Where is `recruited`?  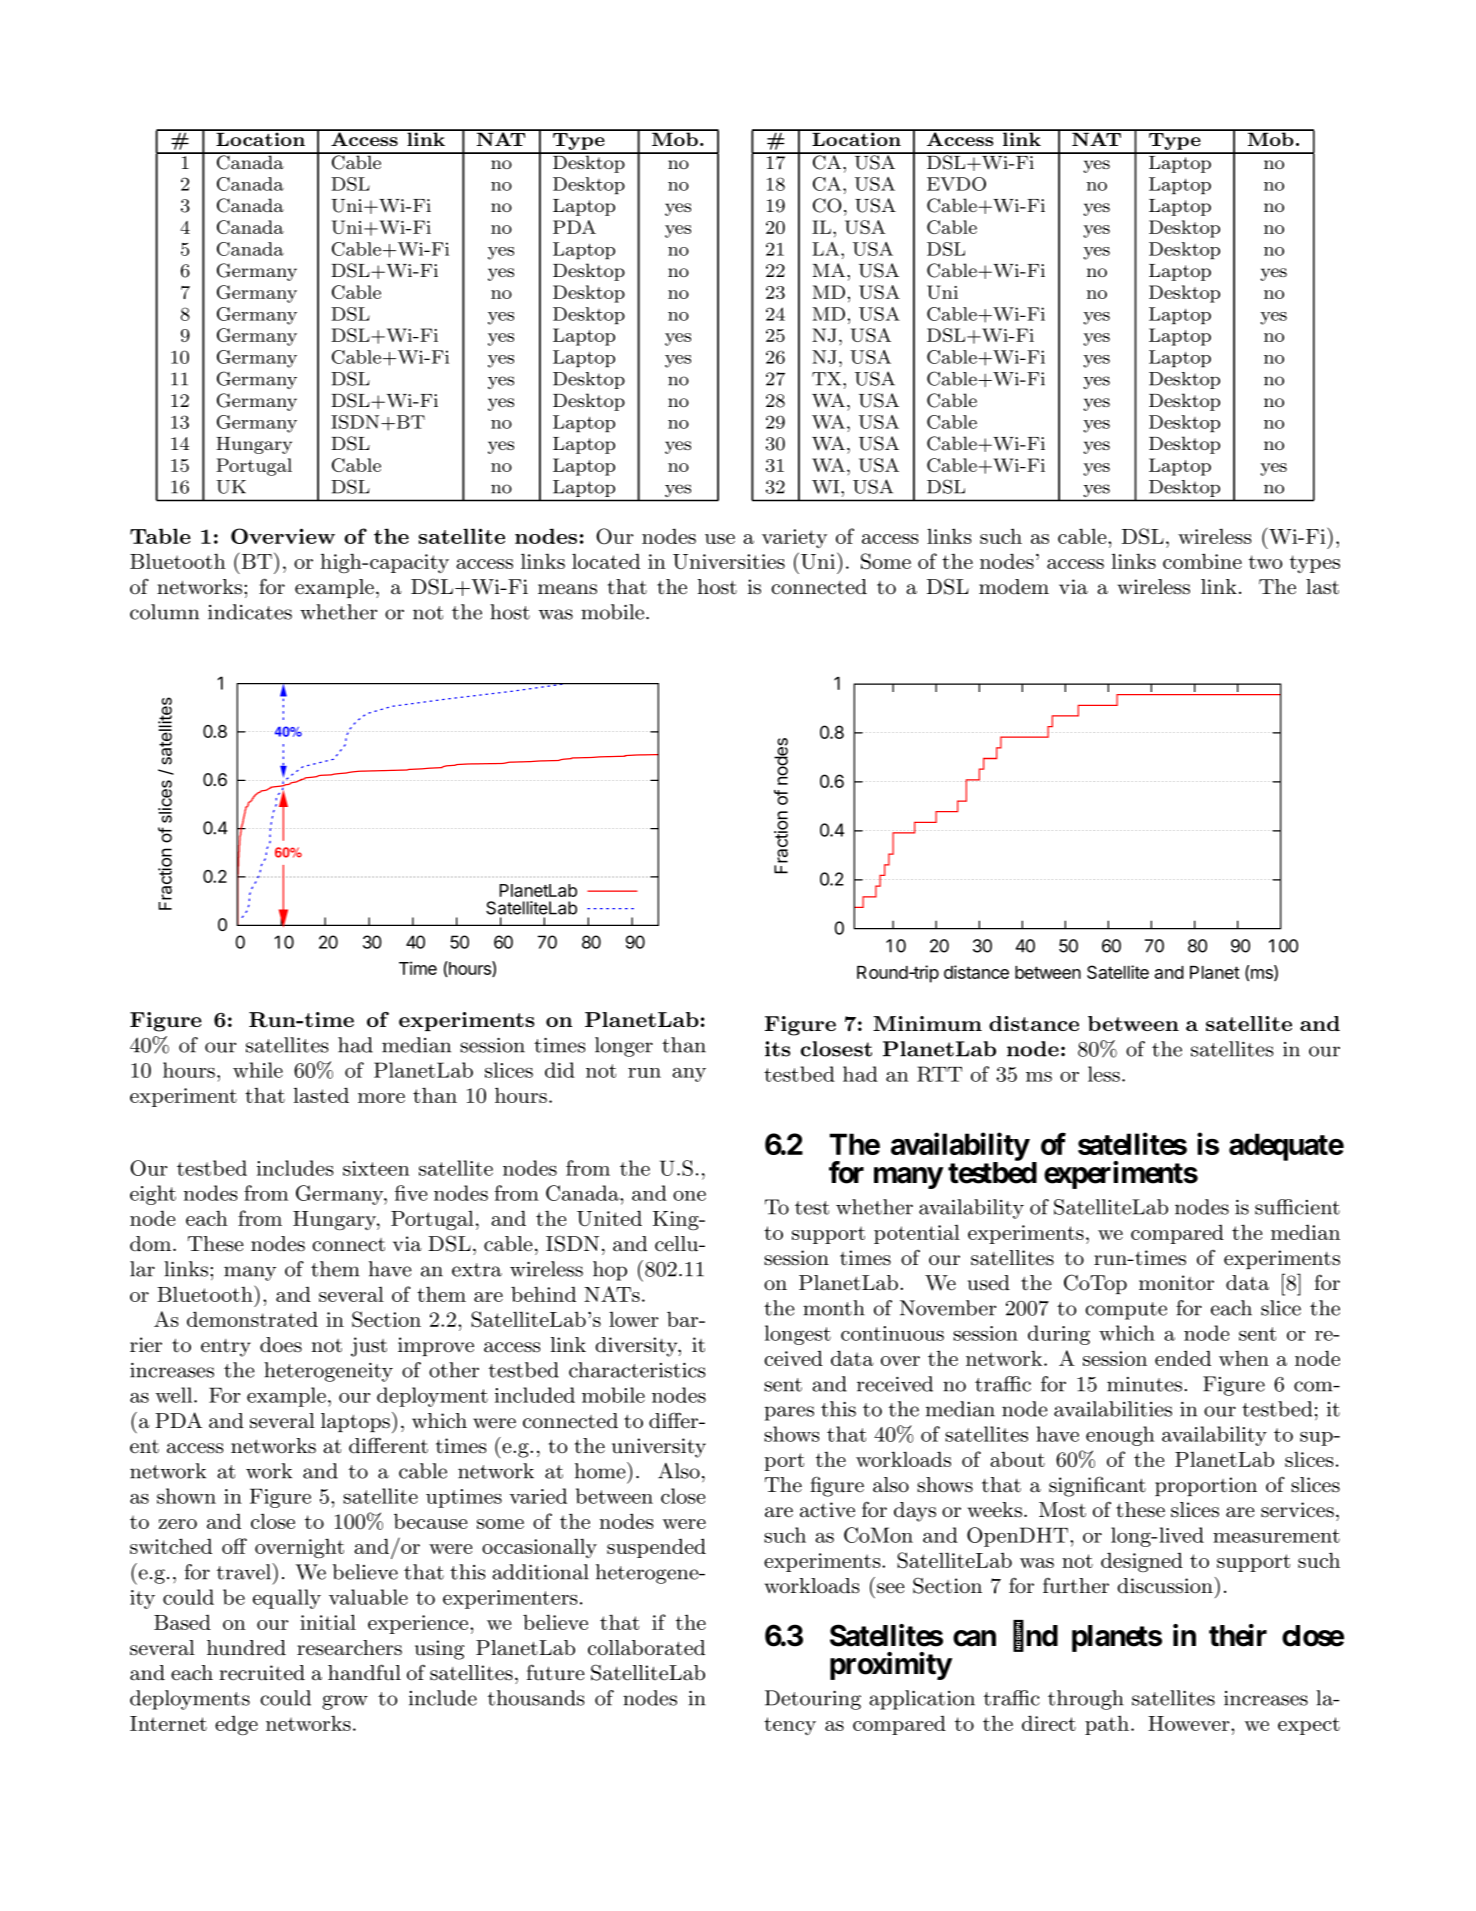
recruited is located at coordinates (262, 1673).
